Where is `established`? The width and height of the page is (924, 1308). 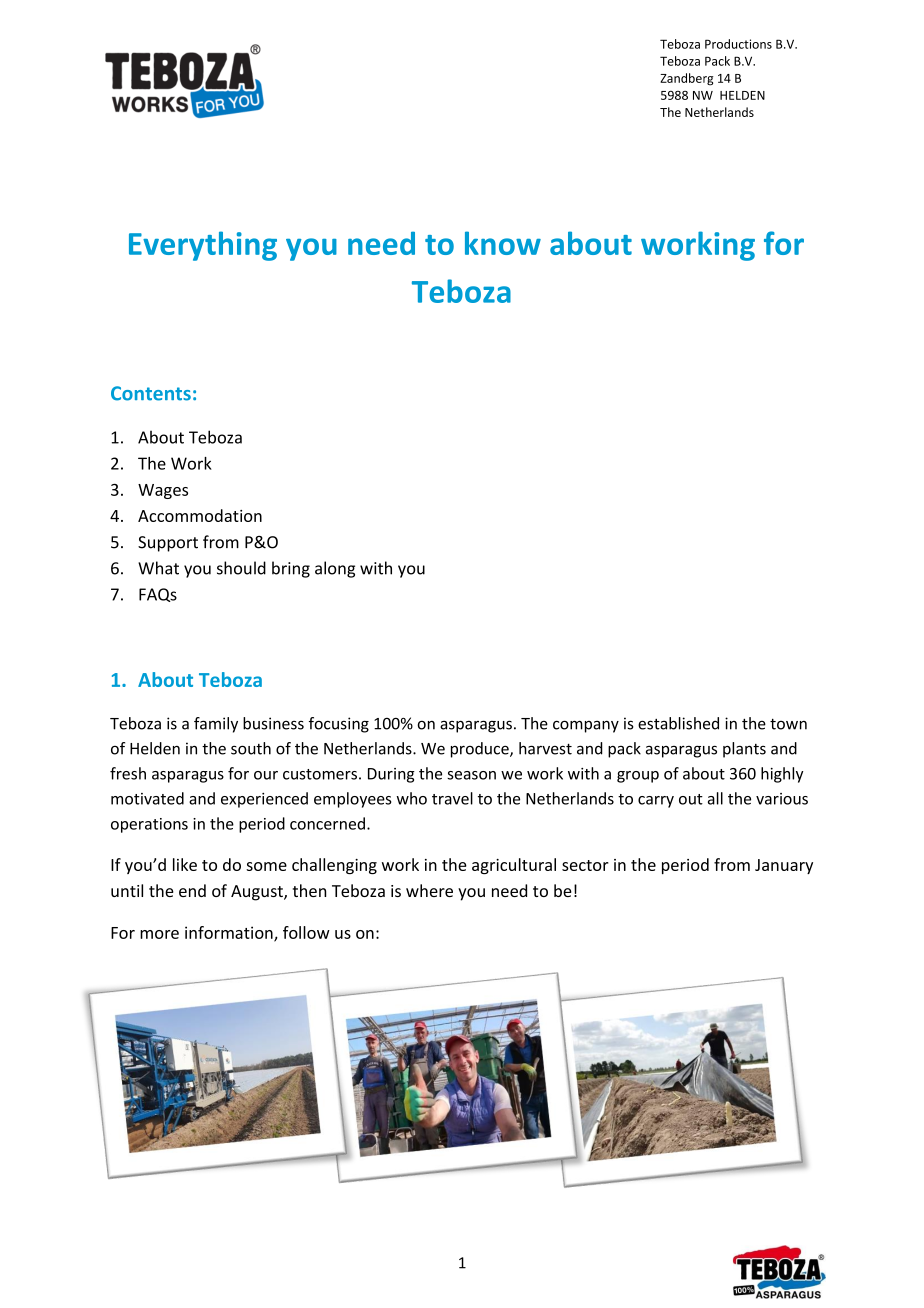
established is located at coordinates (678, 723).
